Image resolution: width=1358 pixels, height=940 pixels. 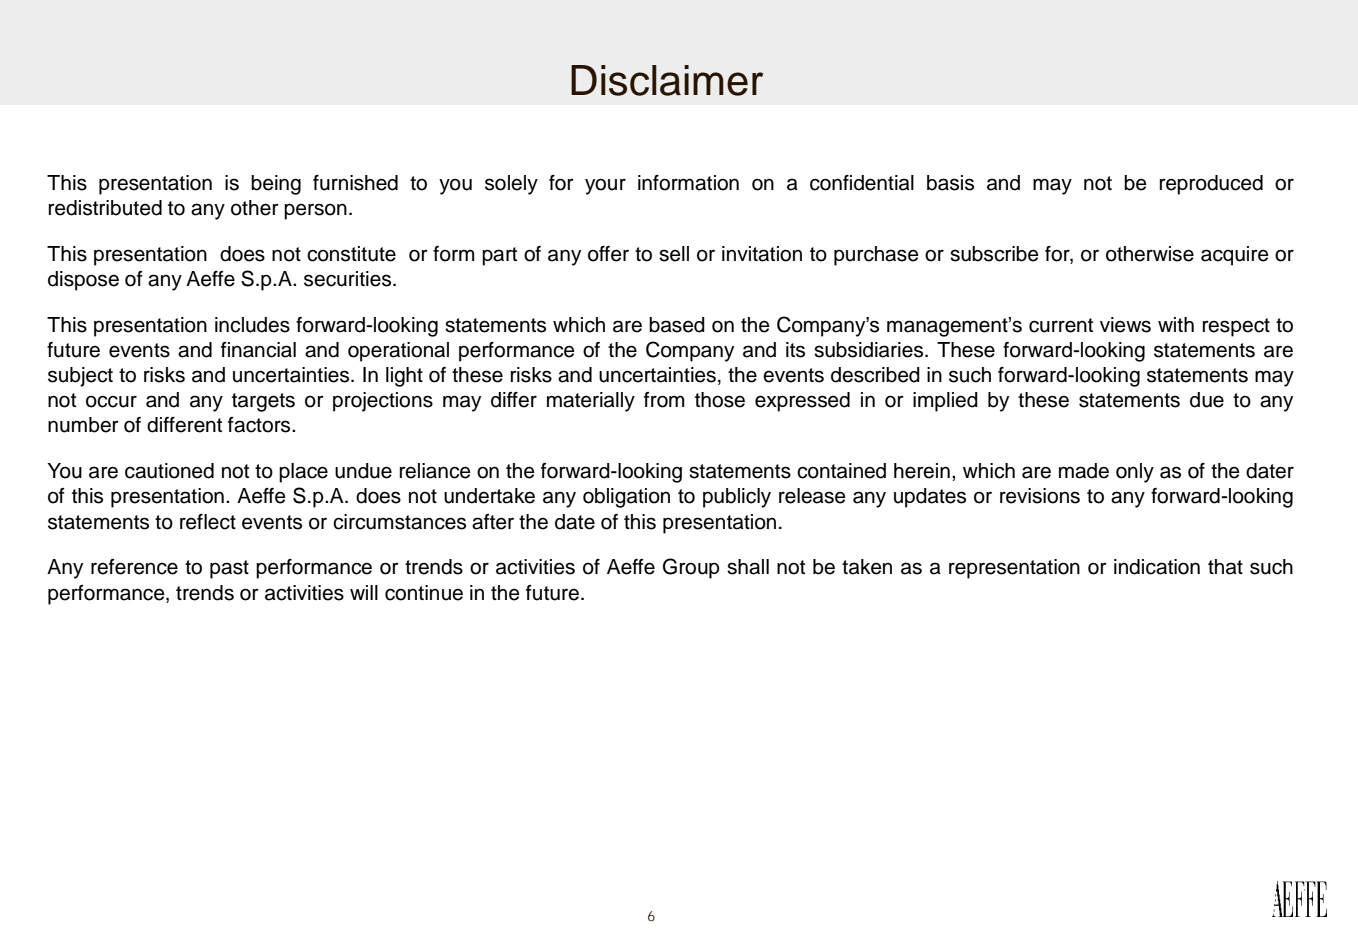 I want to click on includes, so click(x=252, y=325).
